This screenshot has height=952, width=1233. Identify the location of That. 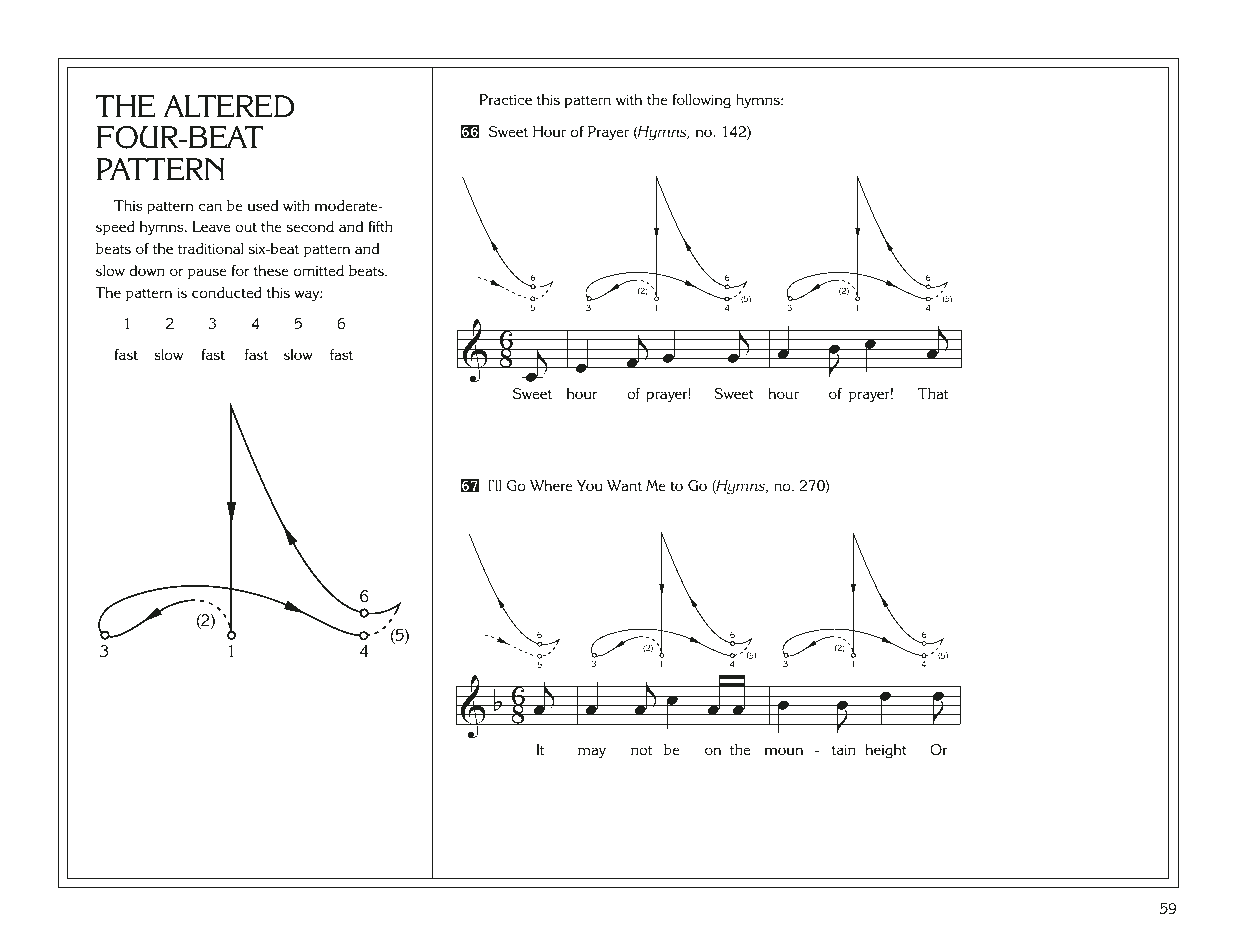
(933, 393).
